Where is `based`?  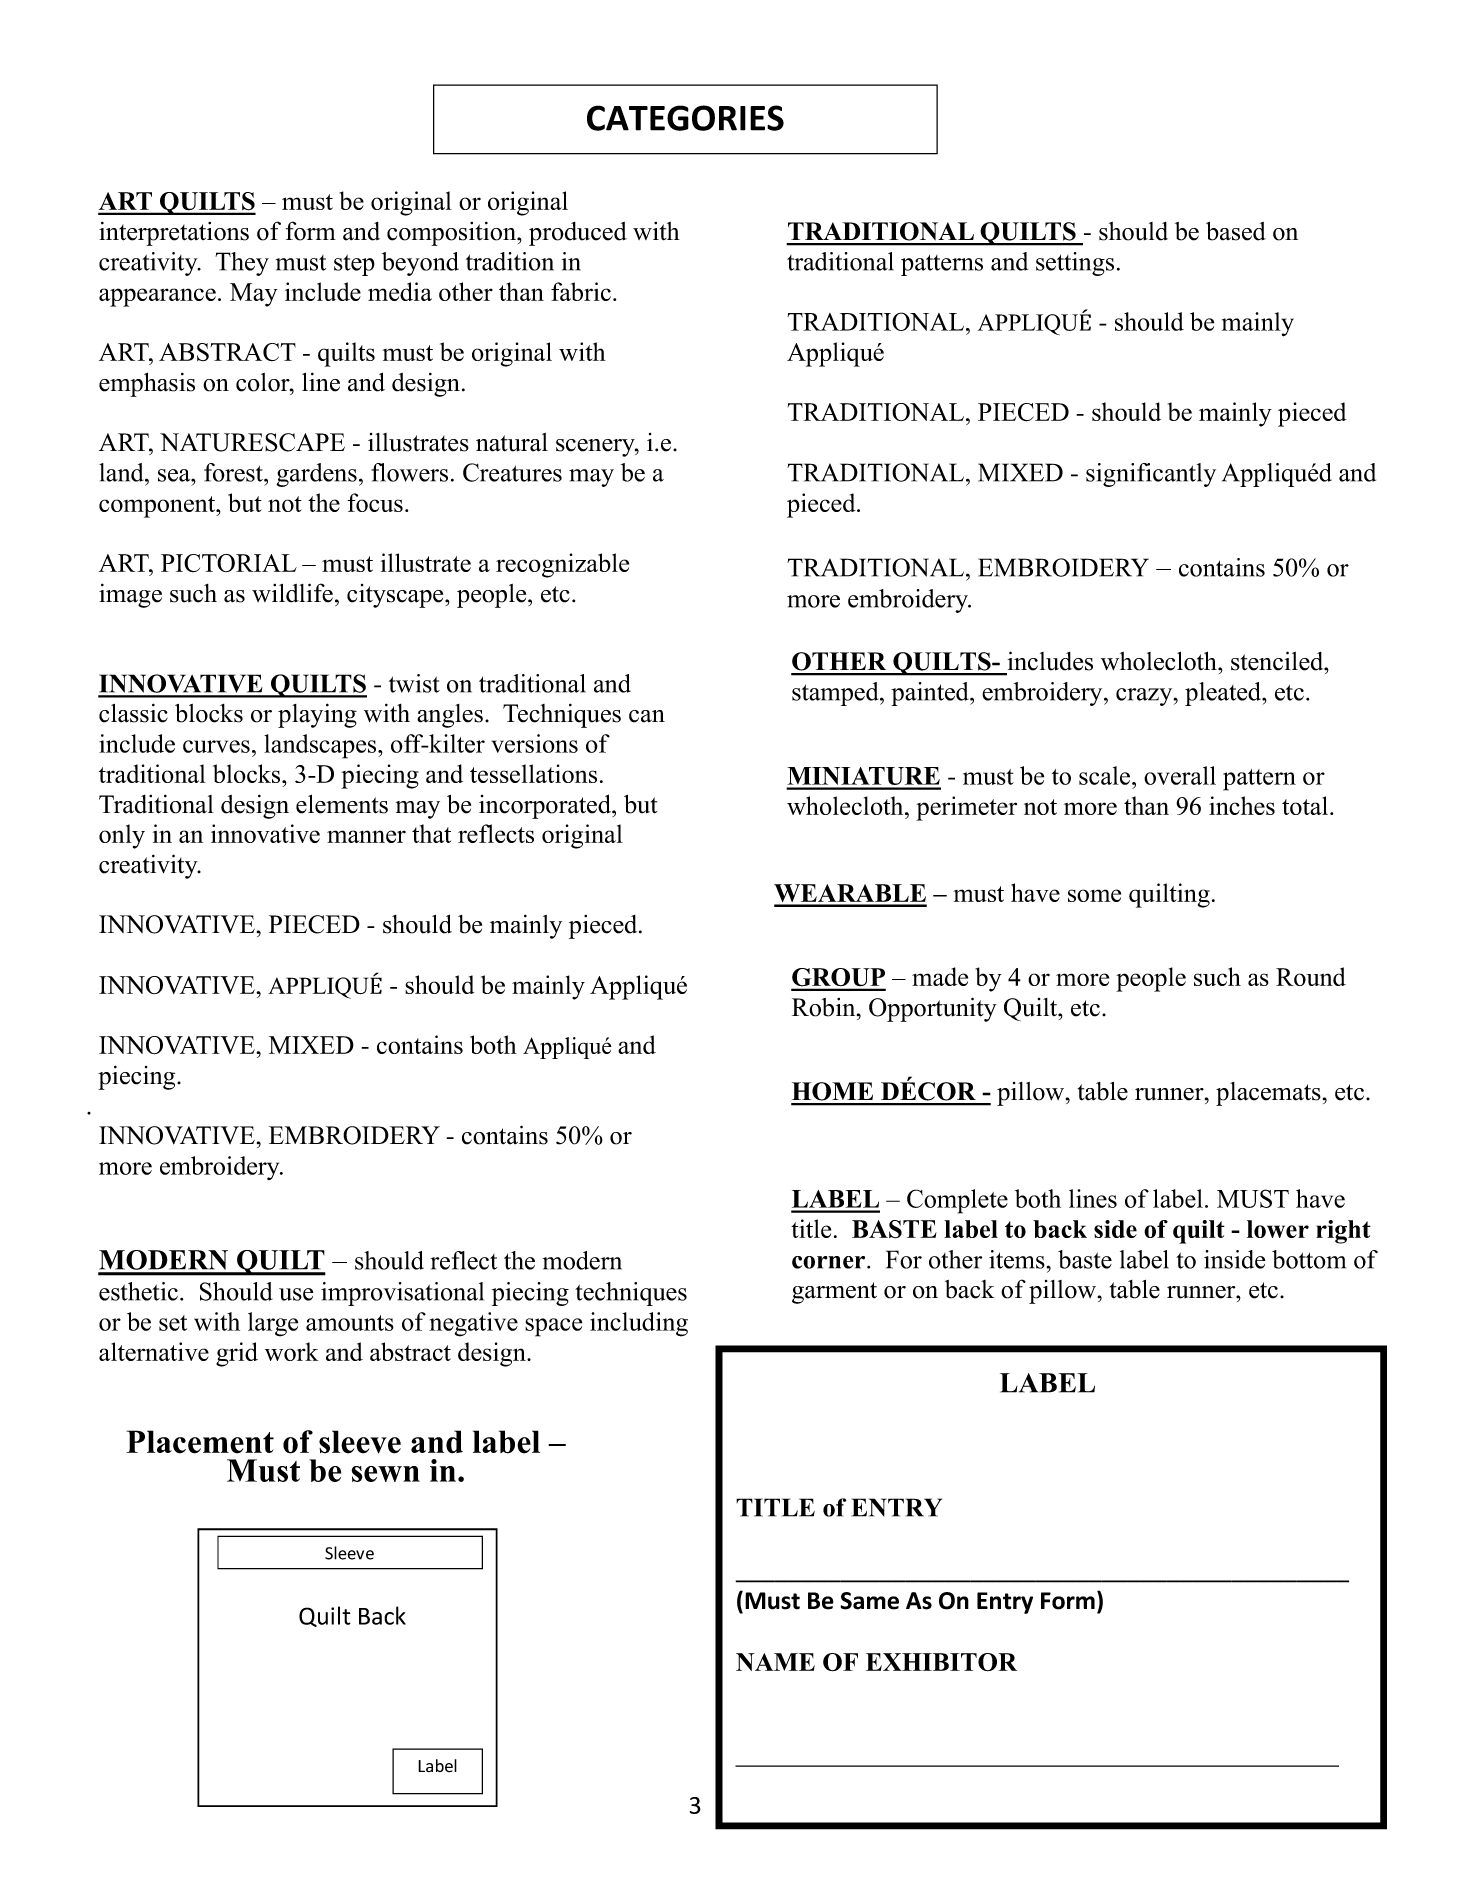
based is located at coordinates (1236, 231).
